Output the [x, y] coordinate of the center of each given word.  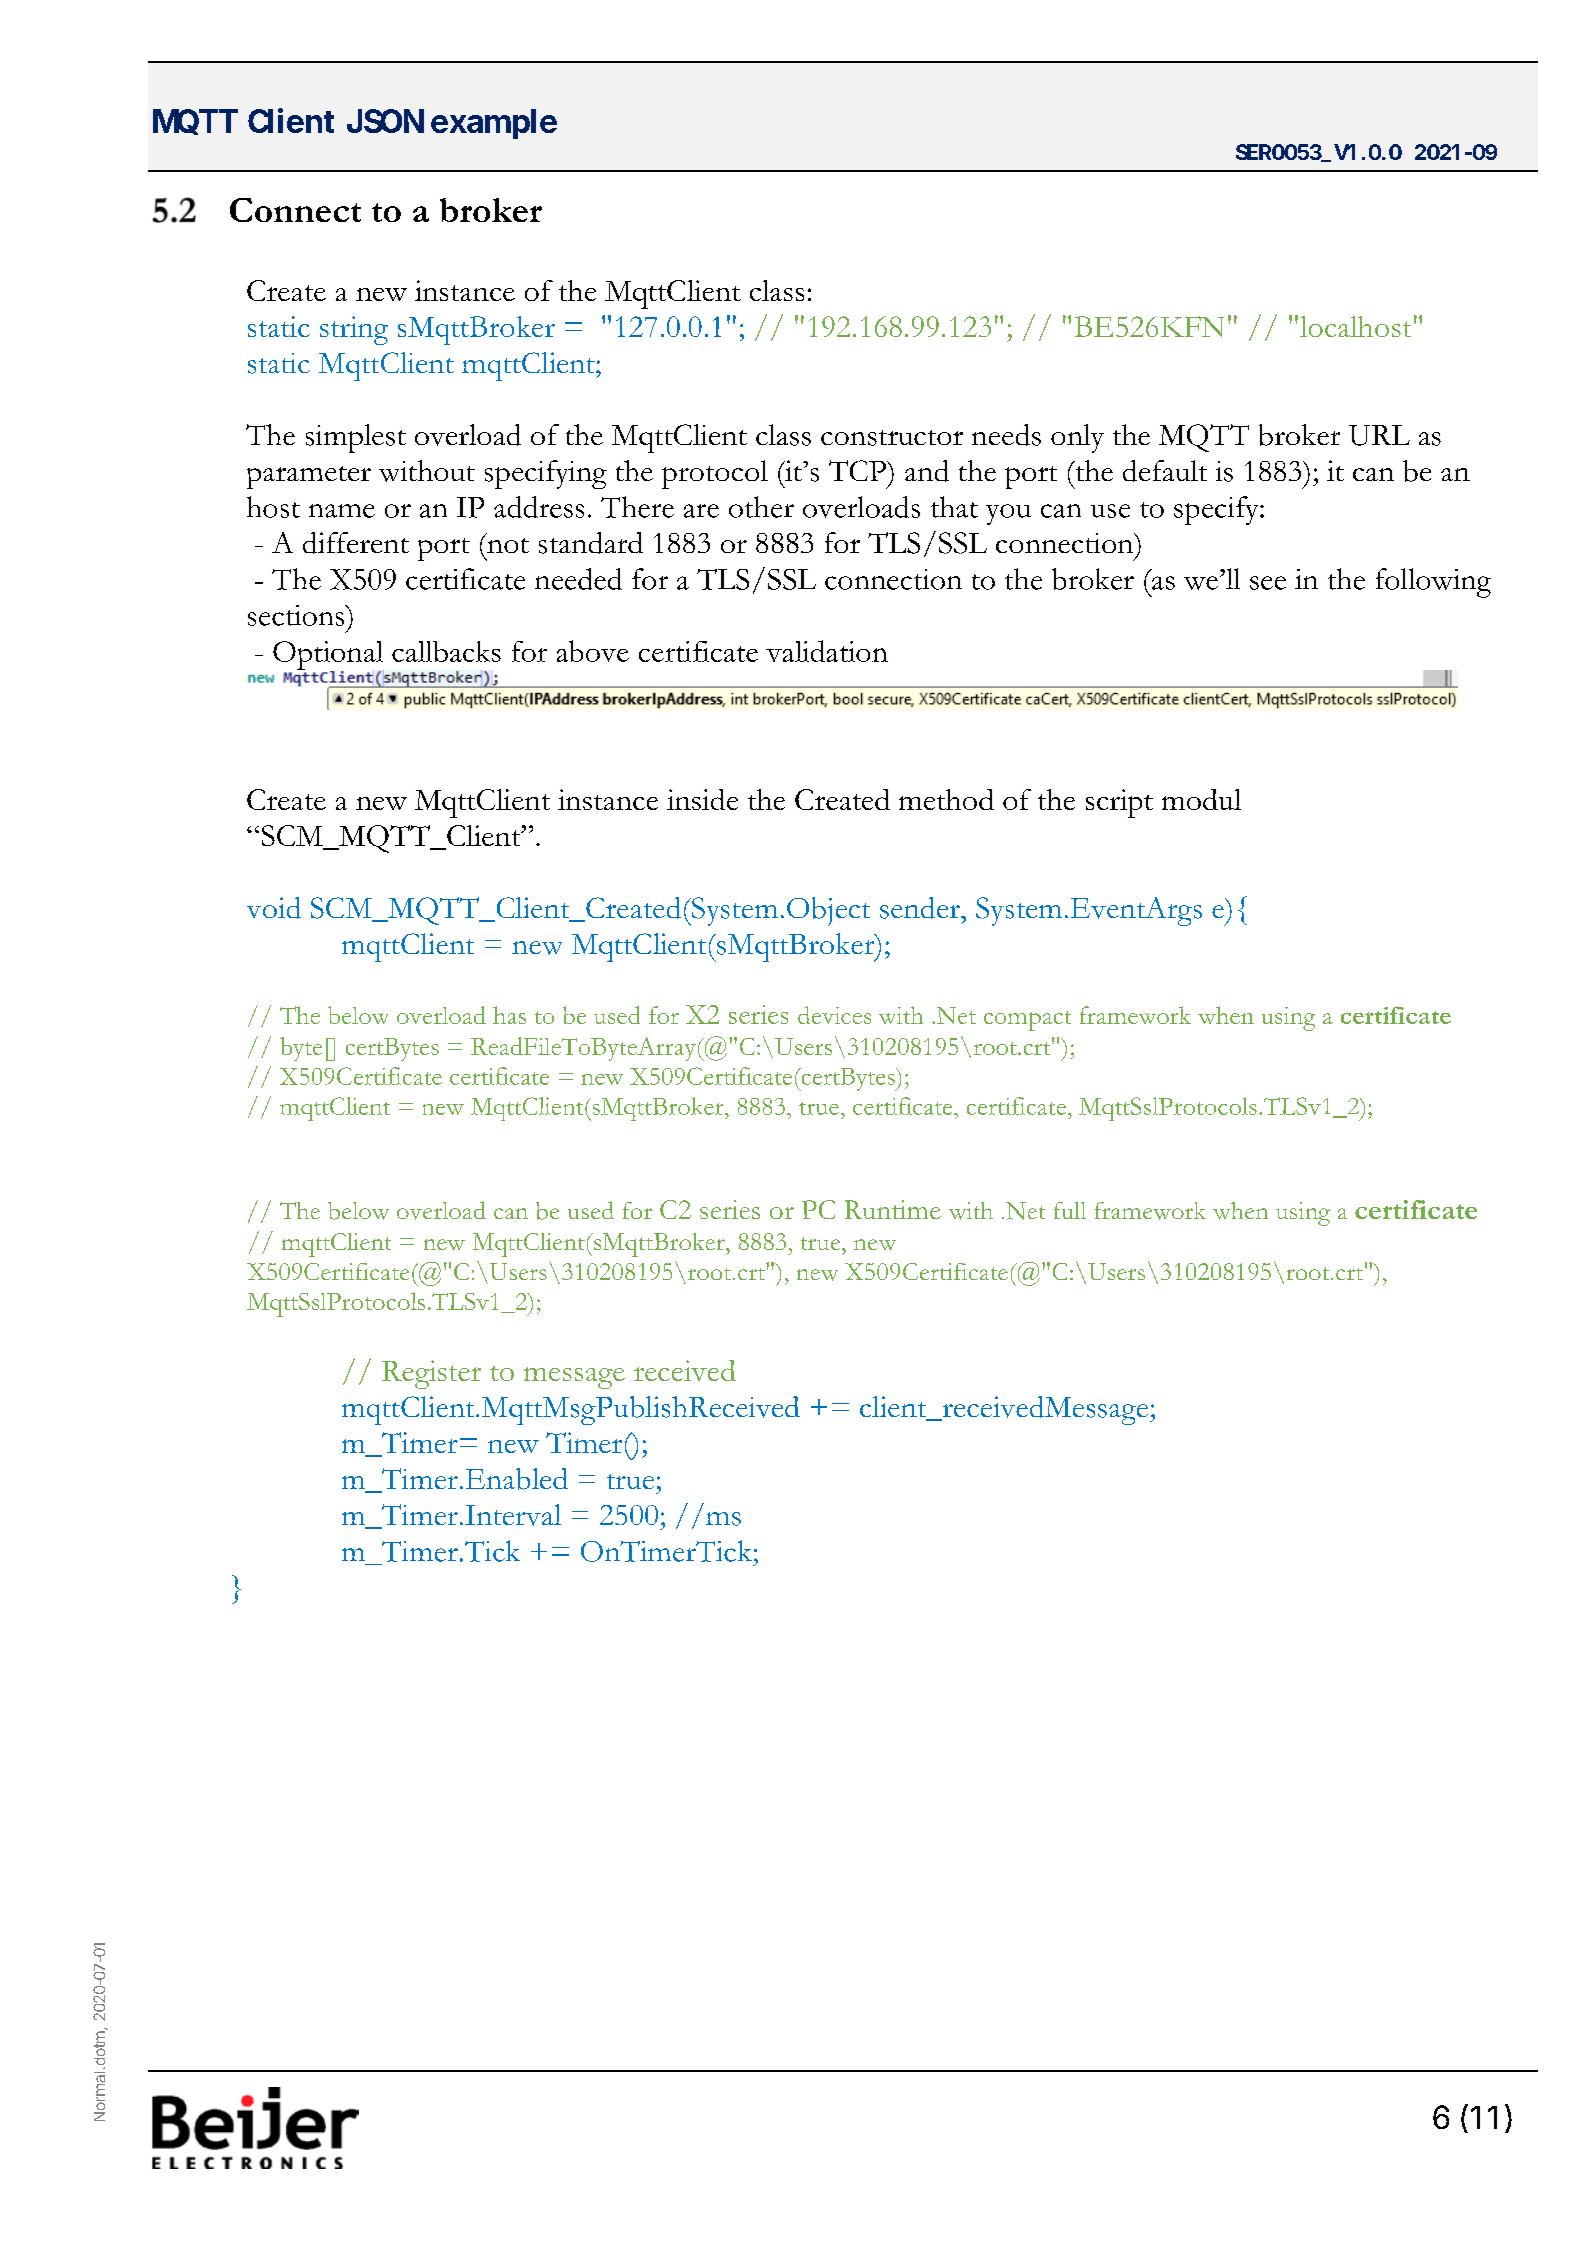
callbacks [446, 651]
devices [834, 1015]
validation [827, 651]
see [1268, 583]
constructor [892, 438]
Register [431, 1374]
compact [1027, 1021]
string [354, 330]
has [509, 1015]
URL [1379, 435]
